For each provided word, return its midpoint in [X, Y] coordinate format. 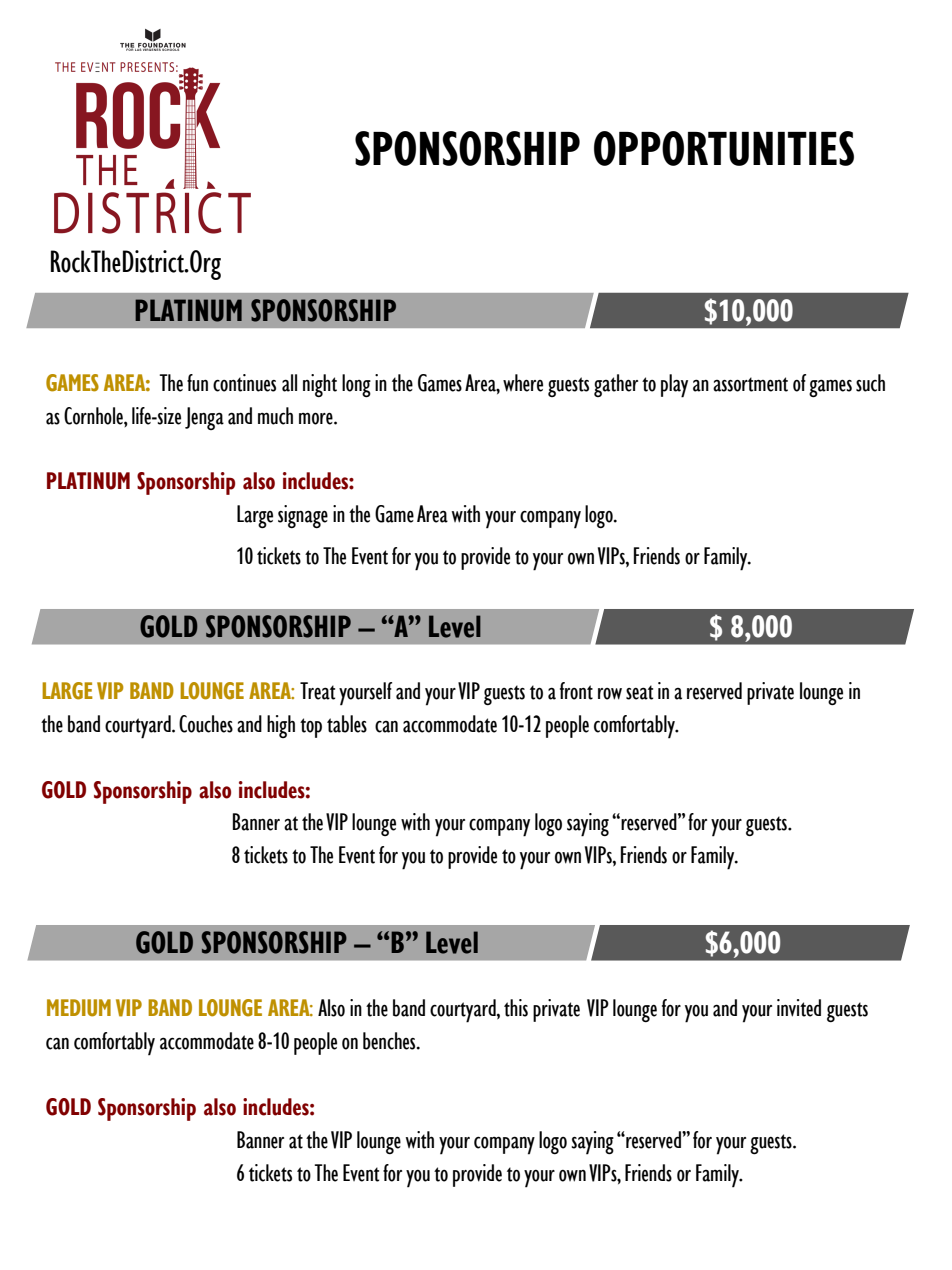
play [674, 386]
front [576, 691]
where [523, 383]
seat [639, 692]
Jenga [204, 418]
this [516, 1008]
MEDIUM [79, 1008]
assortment [750, 384]
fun [197, 383]
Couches [206, 724]
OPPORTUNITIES [724, 148]
